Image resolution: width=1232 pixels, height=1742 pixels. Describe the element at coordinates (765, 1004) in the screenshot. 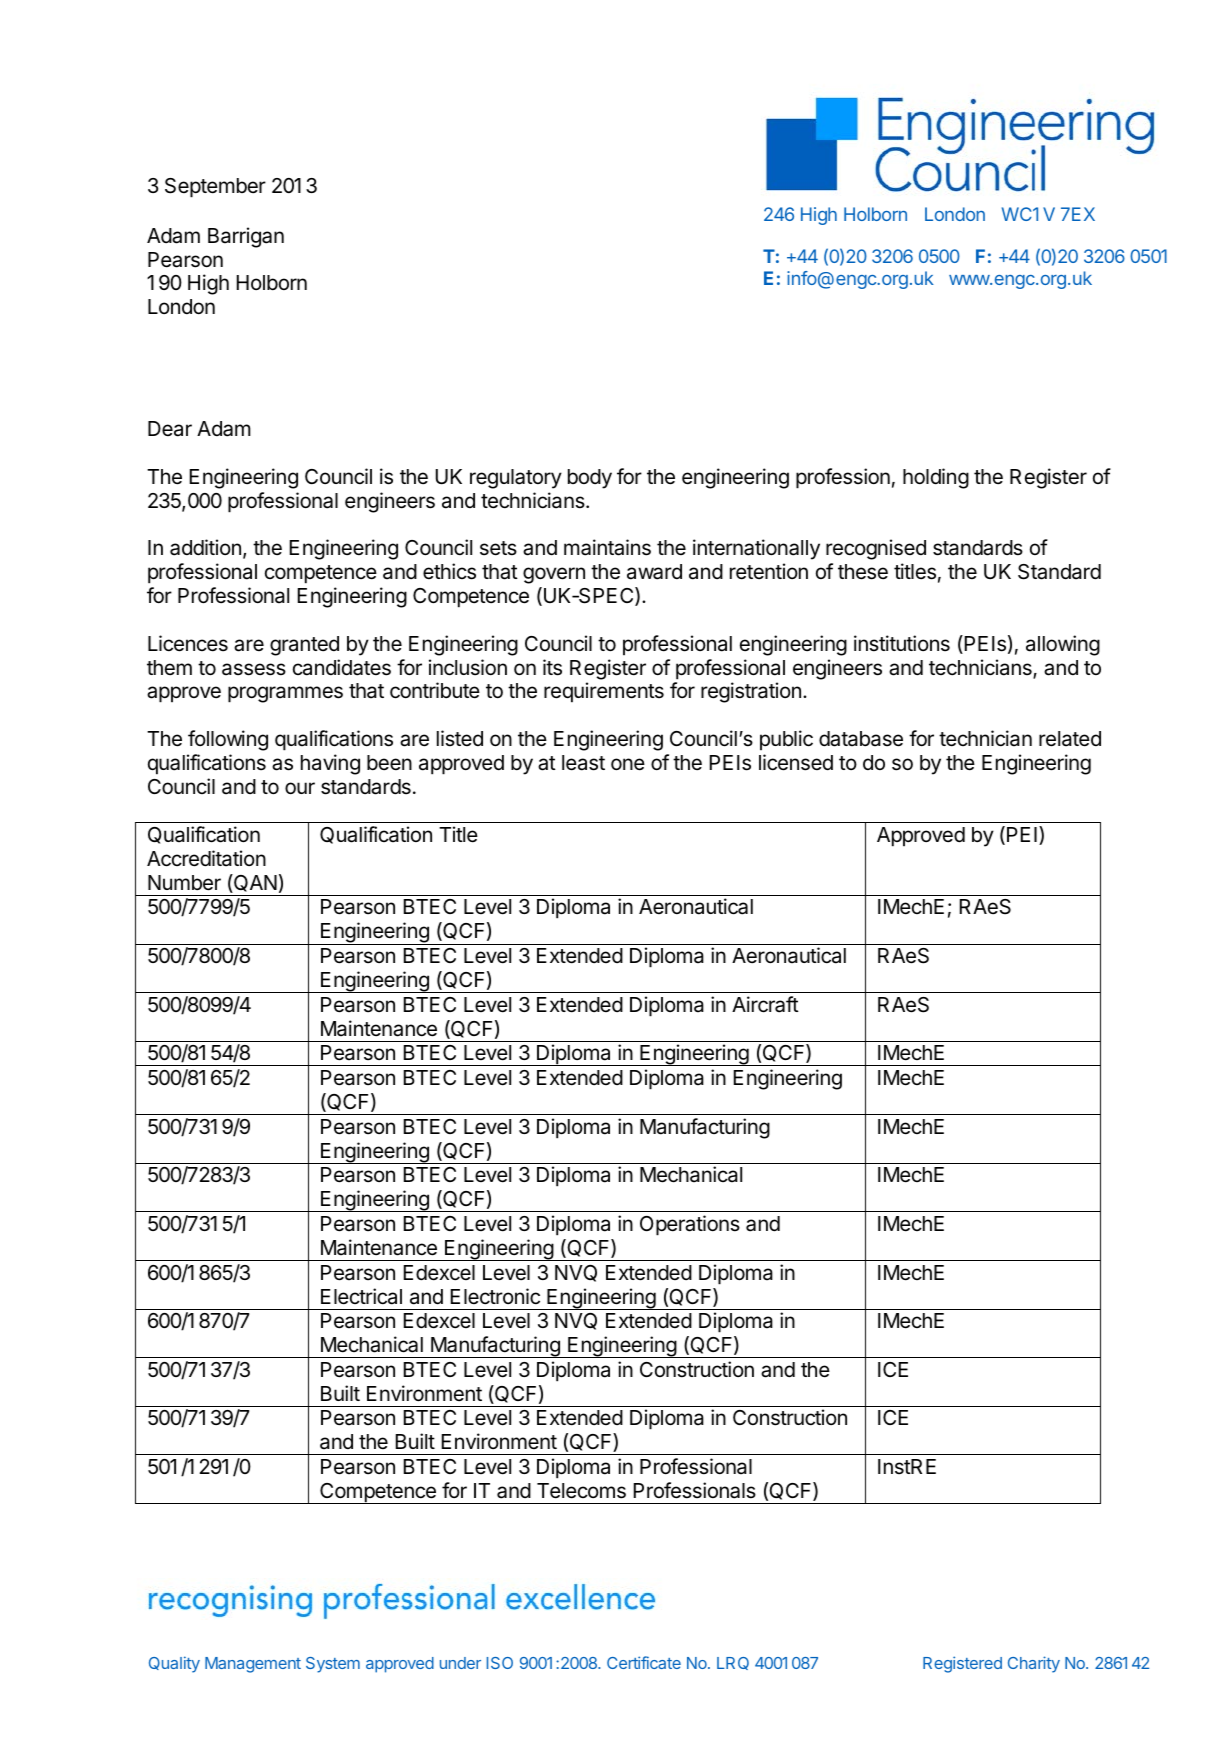

I see `Aircraft` at that location.
